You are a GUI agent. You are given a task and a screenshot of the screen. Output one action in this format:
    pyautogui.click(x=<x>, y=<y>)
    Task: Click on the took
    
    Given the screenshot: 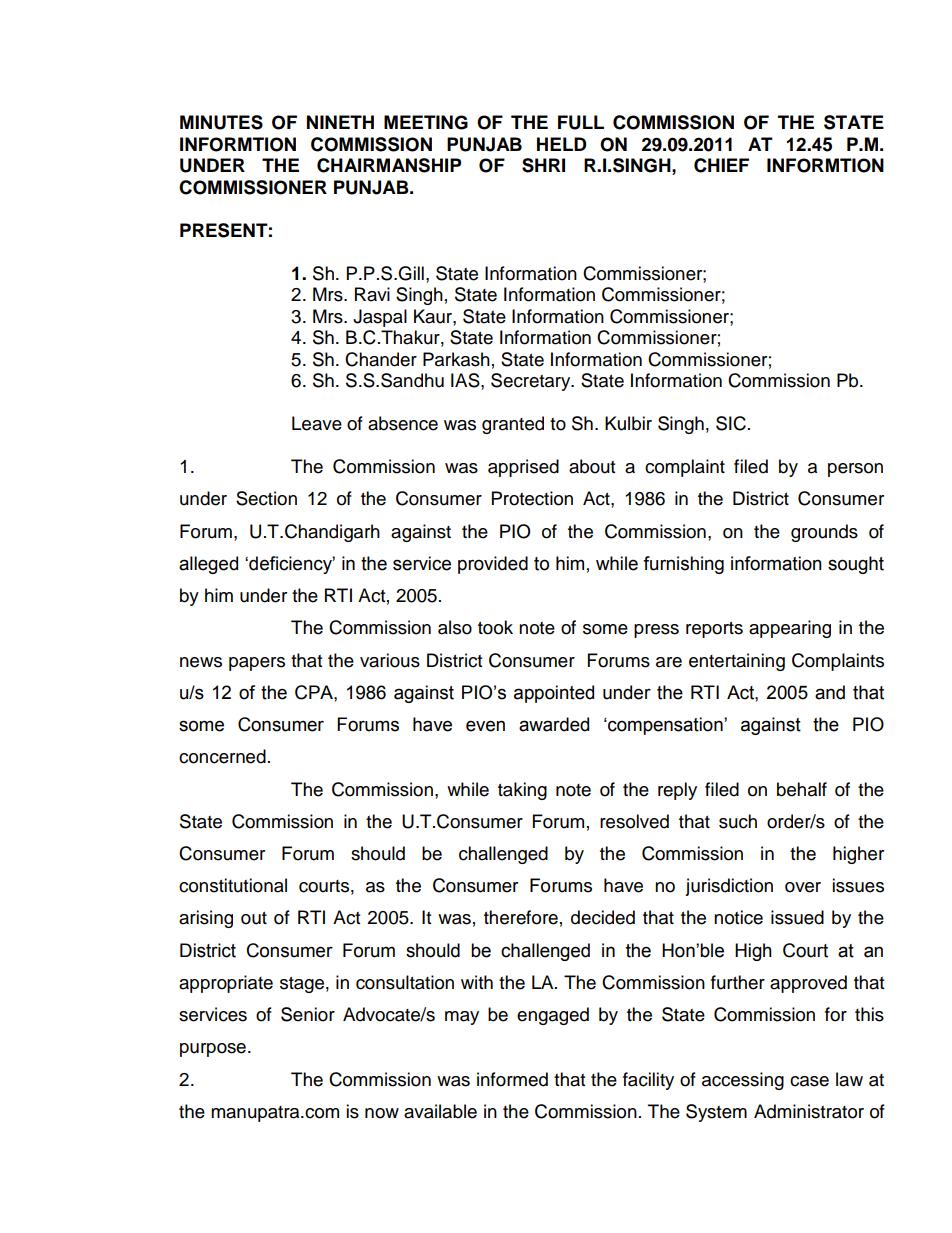 What is the action you would take?
    pyautogui.click(x=495, y=627)
